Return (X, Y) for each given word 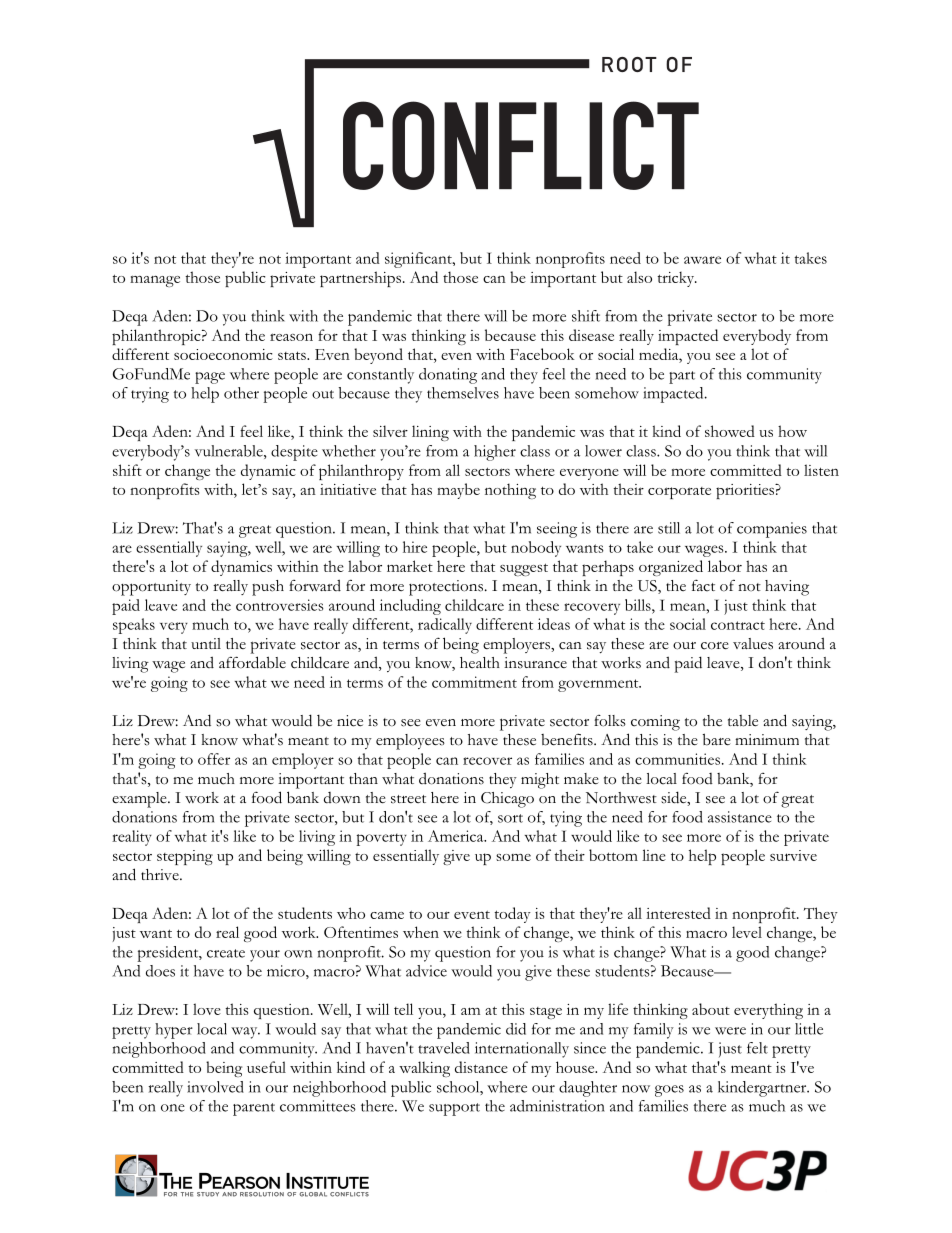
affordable (252, 662)
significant (419, 260)
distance (481, 1067)
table (743, 721)
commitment (474, 682)
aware (702, 260)
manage (155, 281)
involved (215, 1087)
